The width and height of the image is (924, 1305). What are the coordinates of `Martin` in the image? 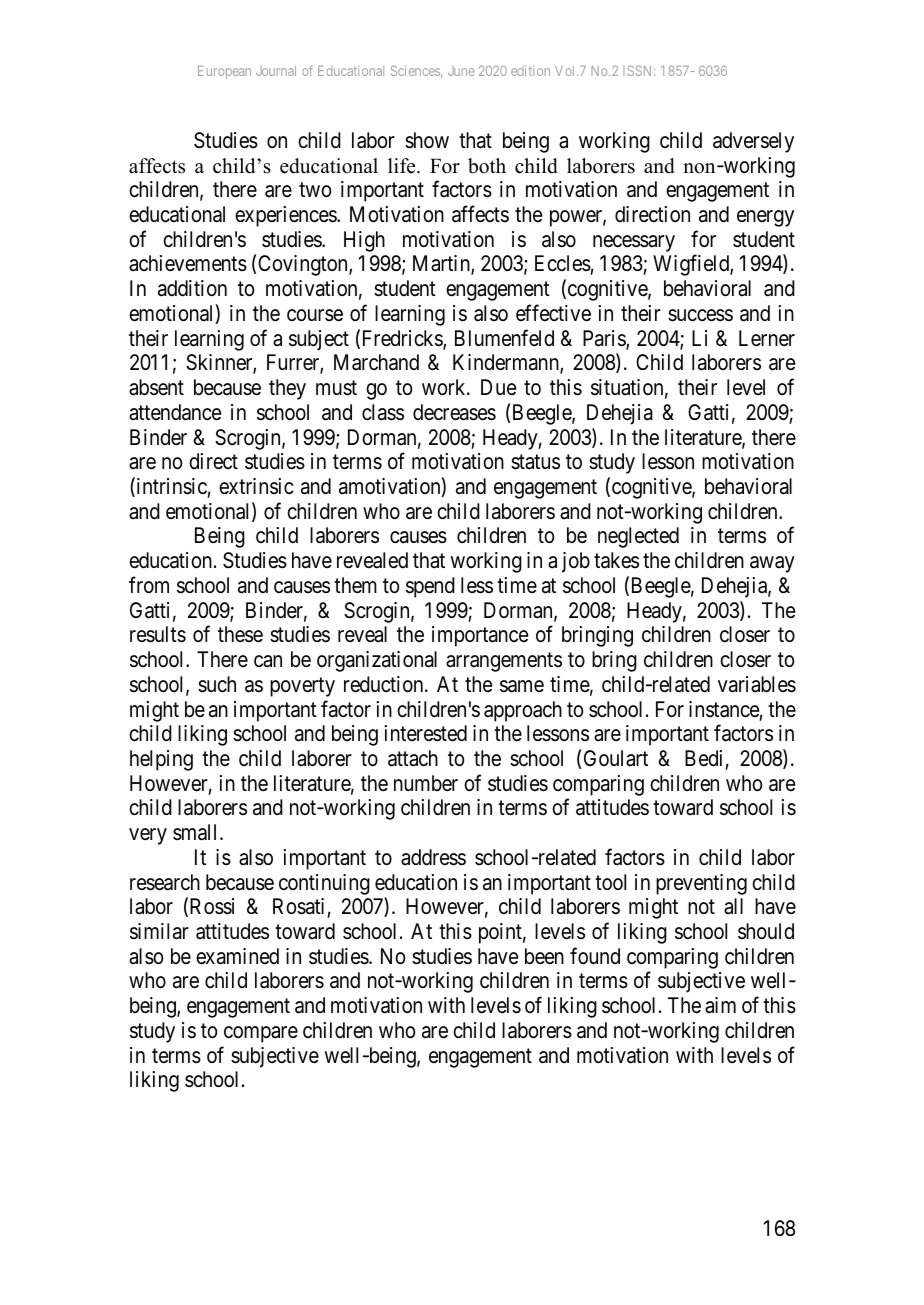 It's located at (442, 265).
